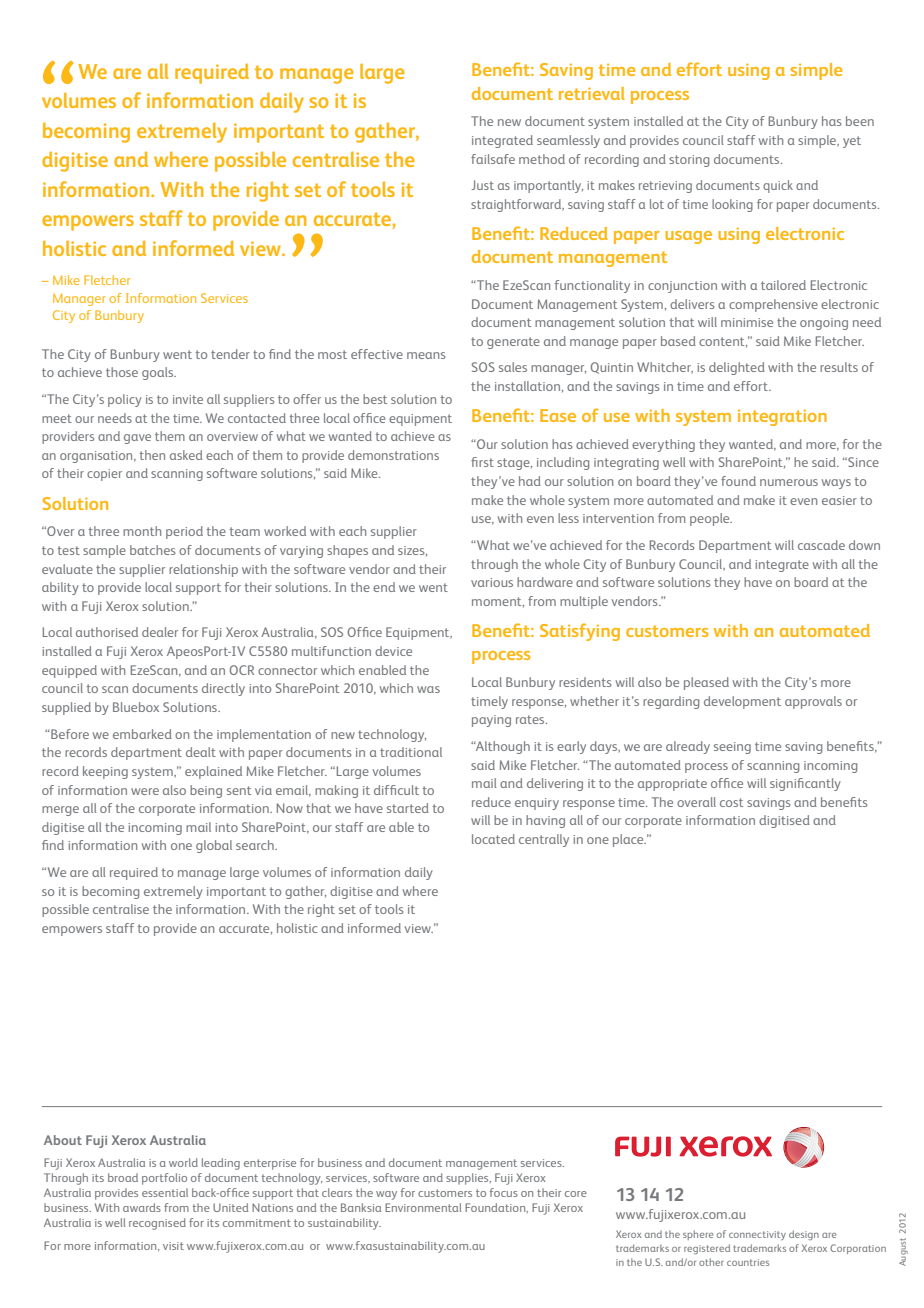 This document has height=1308, width=924. I want to click on quick, so click(778, 186).
